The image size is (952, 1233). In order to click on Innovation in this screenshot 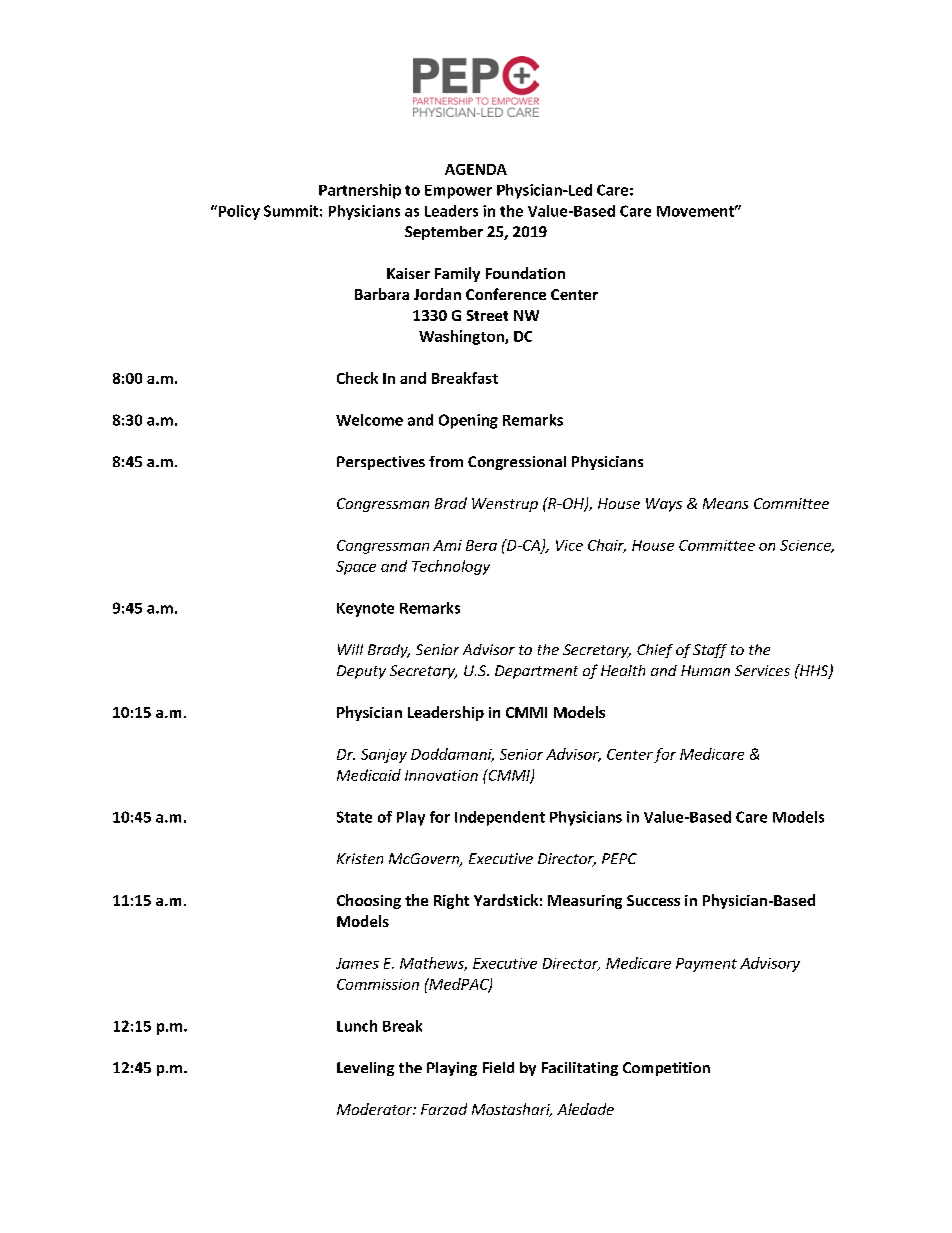, I will do `click(441, 775)`.
